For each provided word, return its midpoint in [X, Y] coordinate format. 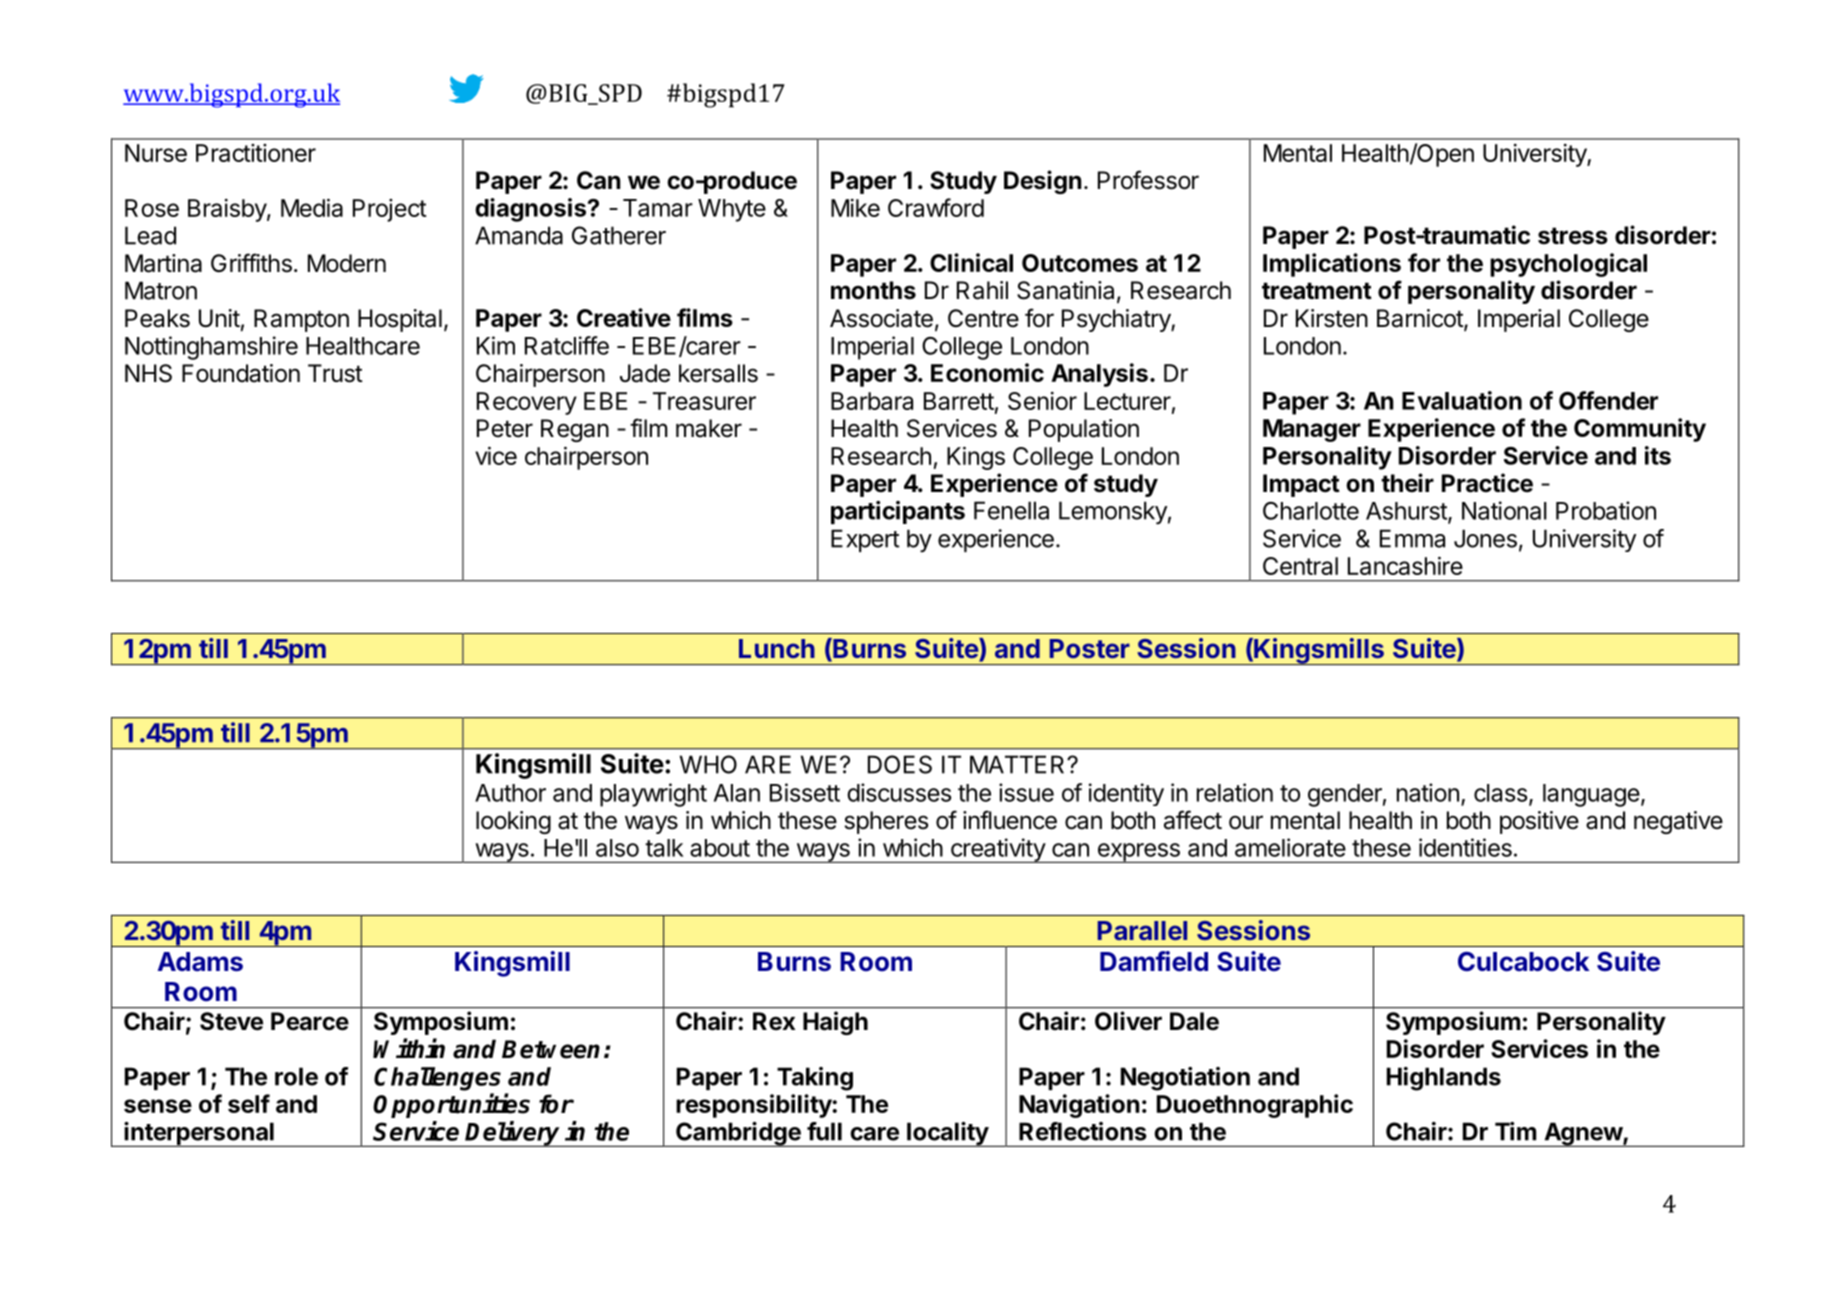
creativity [998, 850]
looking [513, 822]
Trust [335, 373]
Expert [865, 540]
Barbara [872, 401]
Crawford [936, 207]
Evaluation [1462, 400]
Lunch [777, 648]
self [249, 1103]
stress [1573, 236]
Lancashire [1405, 565]
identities [1465, 847]
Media [312, 207]
